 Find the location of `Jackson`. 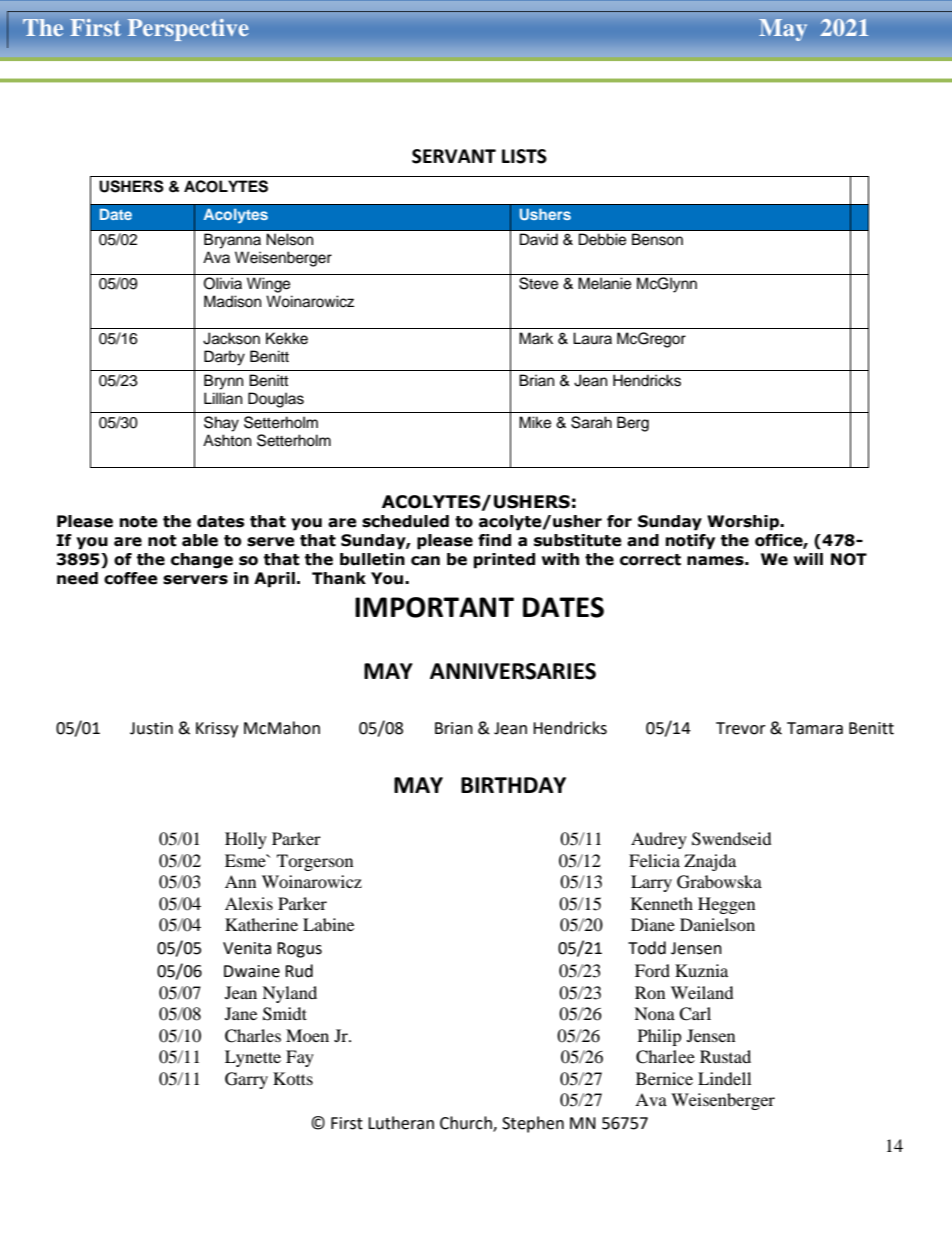

Jackson is located at coordinates (231, 338).
